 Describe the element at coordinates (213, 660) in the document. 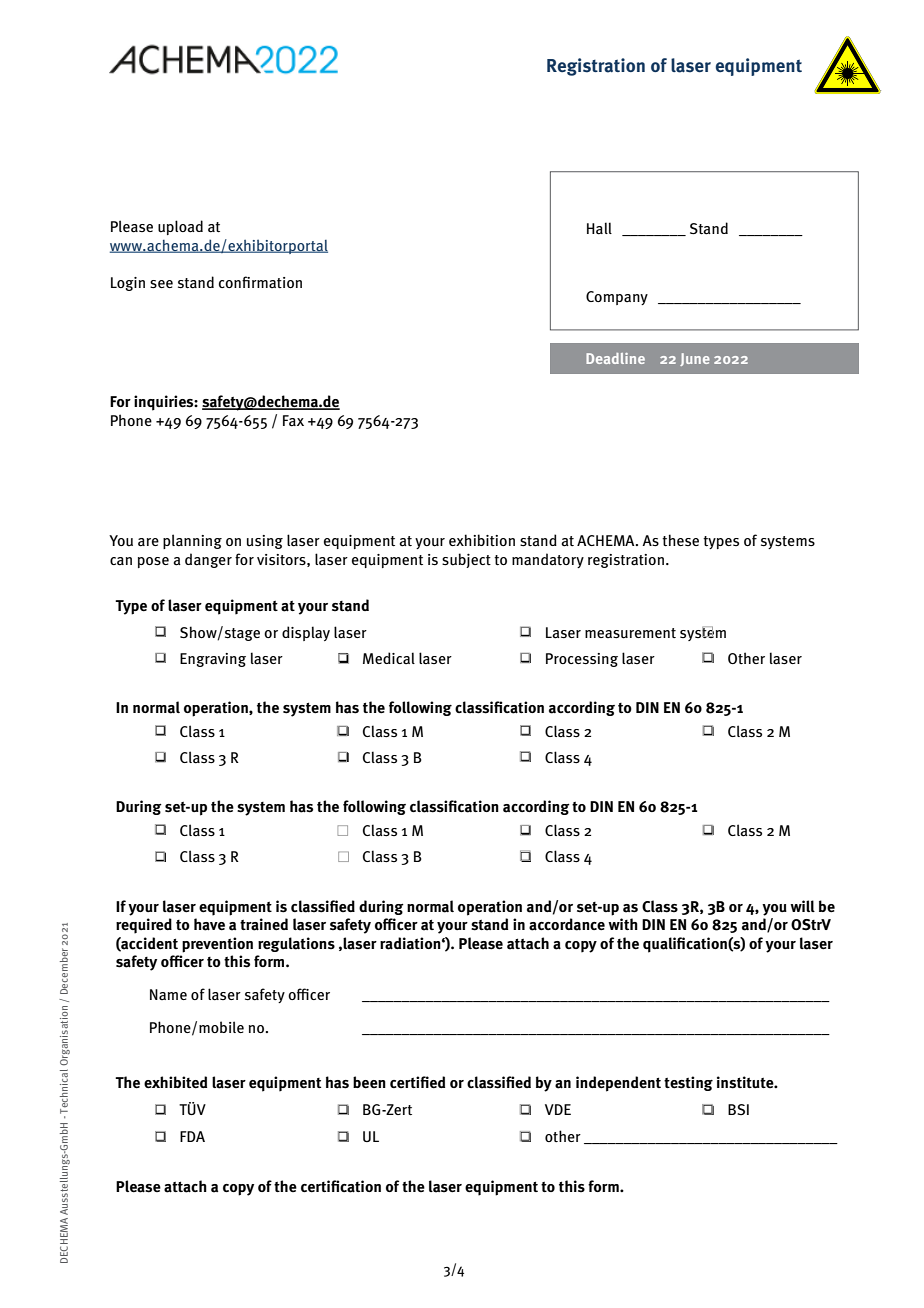

I see `Engraving` at that location.
